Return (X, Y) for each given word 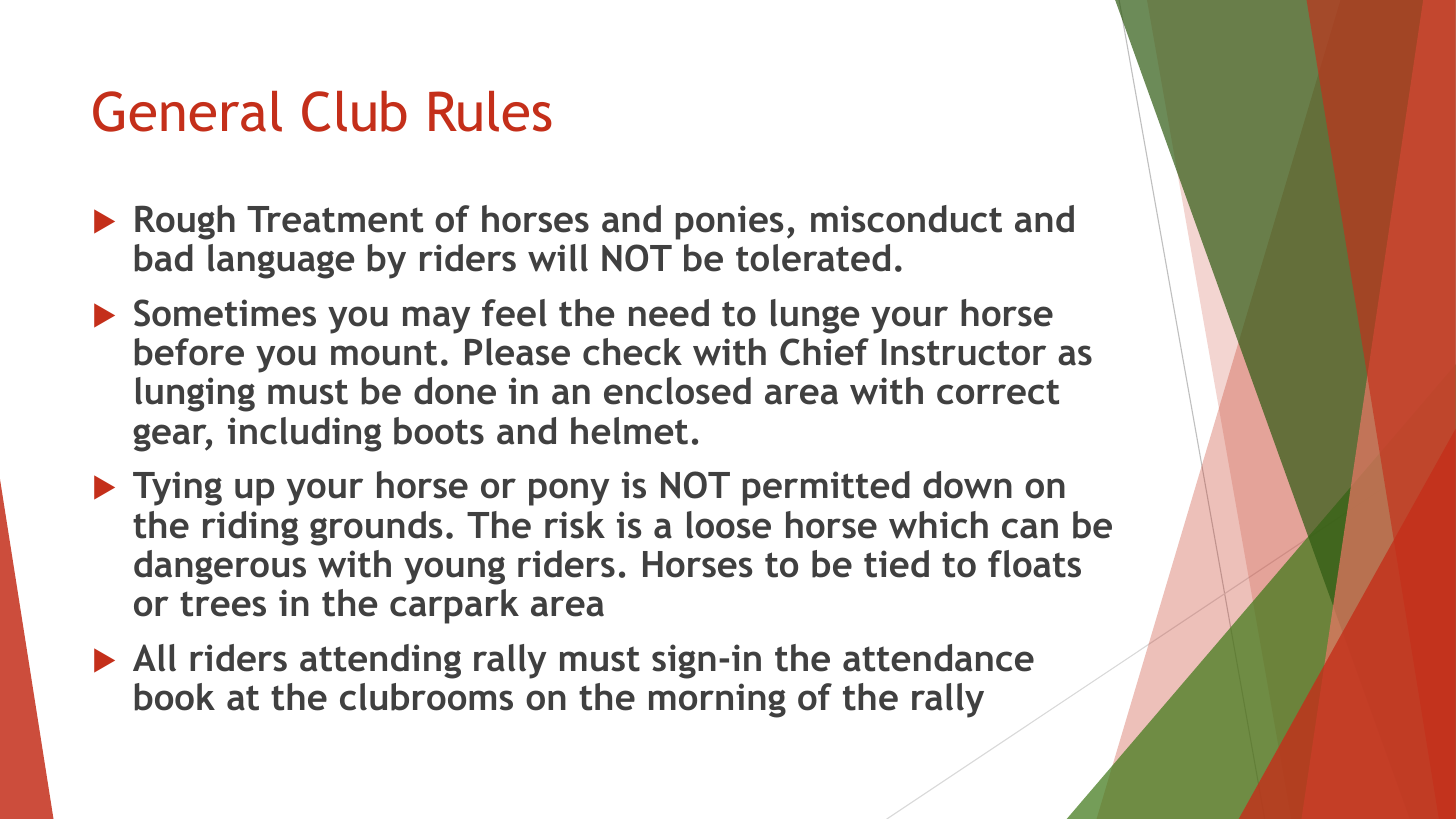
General (187, 111)
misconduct (906, 219)
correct (998, 392)
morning (717, 700)
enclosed (677, 391)
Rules (490, 111)
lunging (195, 394)
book (175, 697)
